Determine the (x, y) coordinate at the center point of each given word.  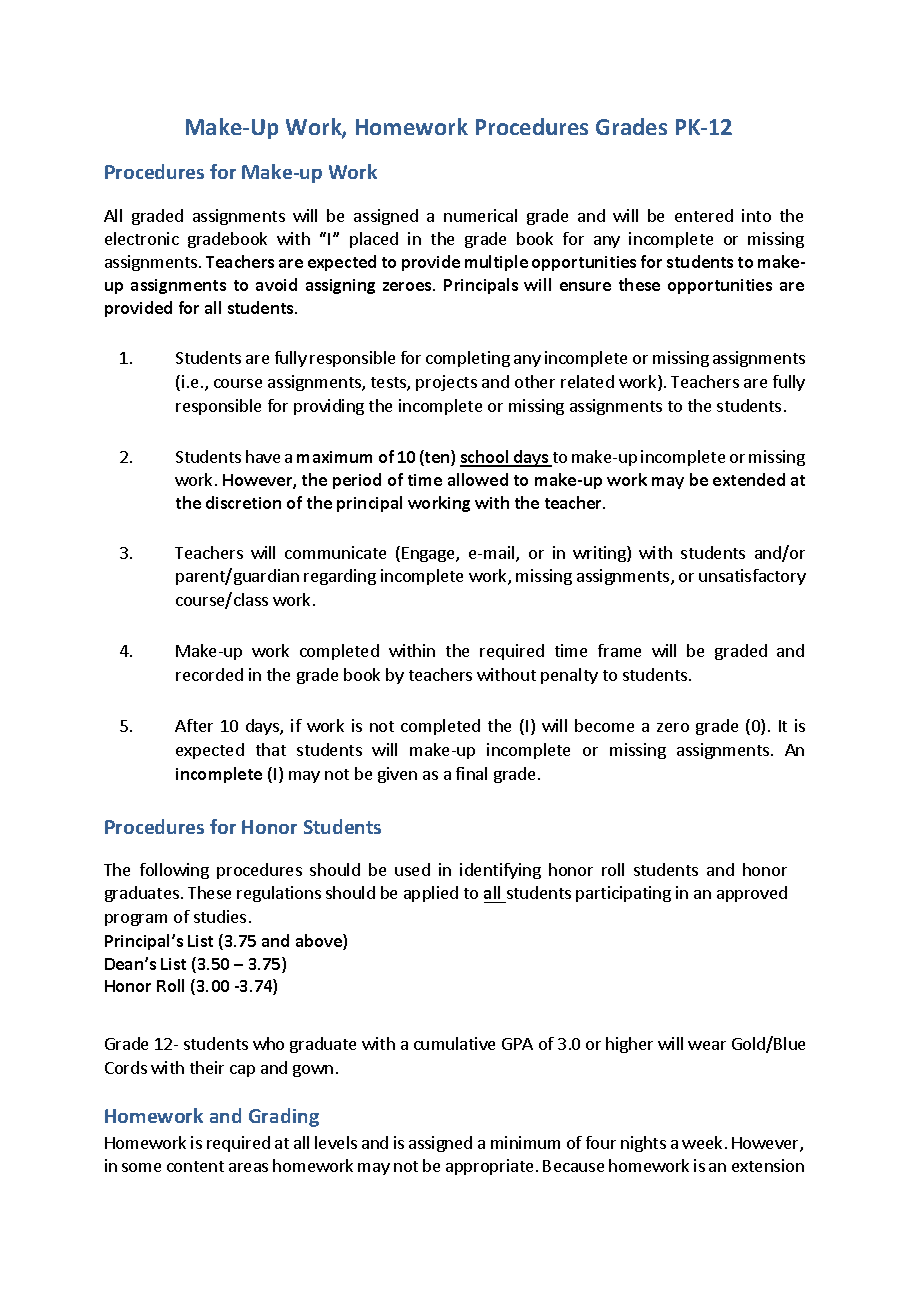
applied (431, 894)
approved (752, 894)
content (195, 1166)
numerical (480, 215)
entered (704, 215)
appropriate (489, 1167)
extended (749, 479)
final (471, 773)
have (263, 456)
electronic (142, 238)
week (702, 1142)
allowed (478, 479)
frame (619, 650)
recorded (209, 674)
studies (220, 916)
